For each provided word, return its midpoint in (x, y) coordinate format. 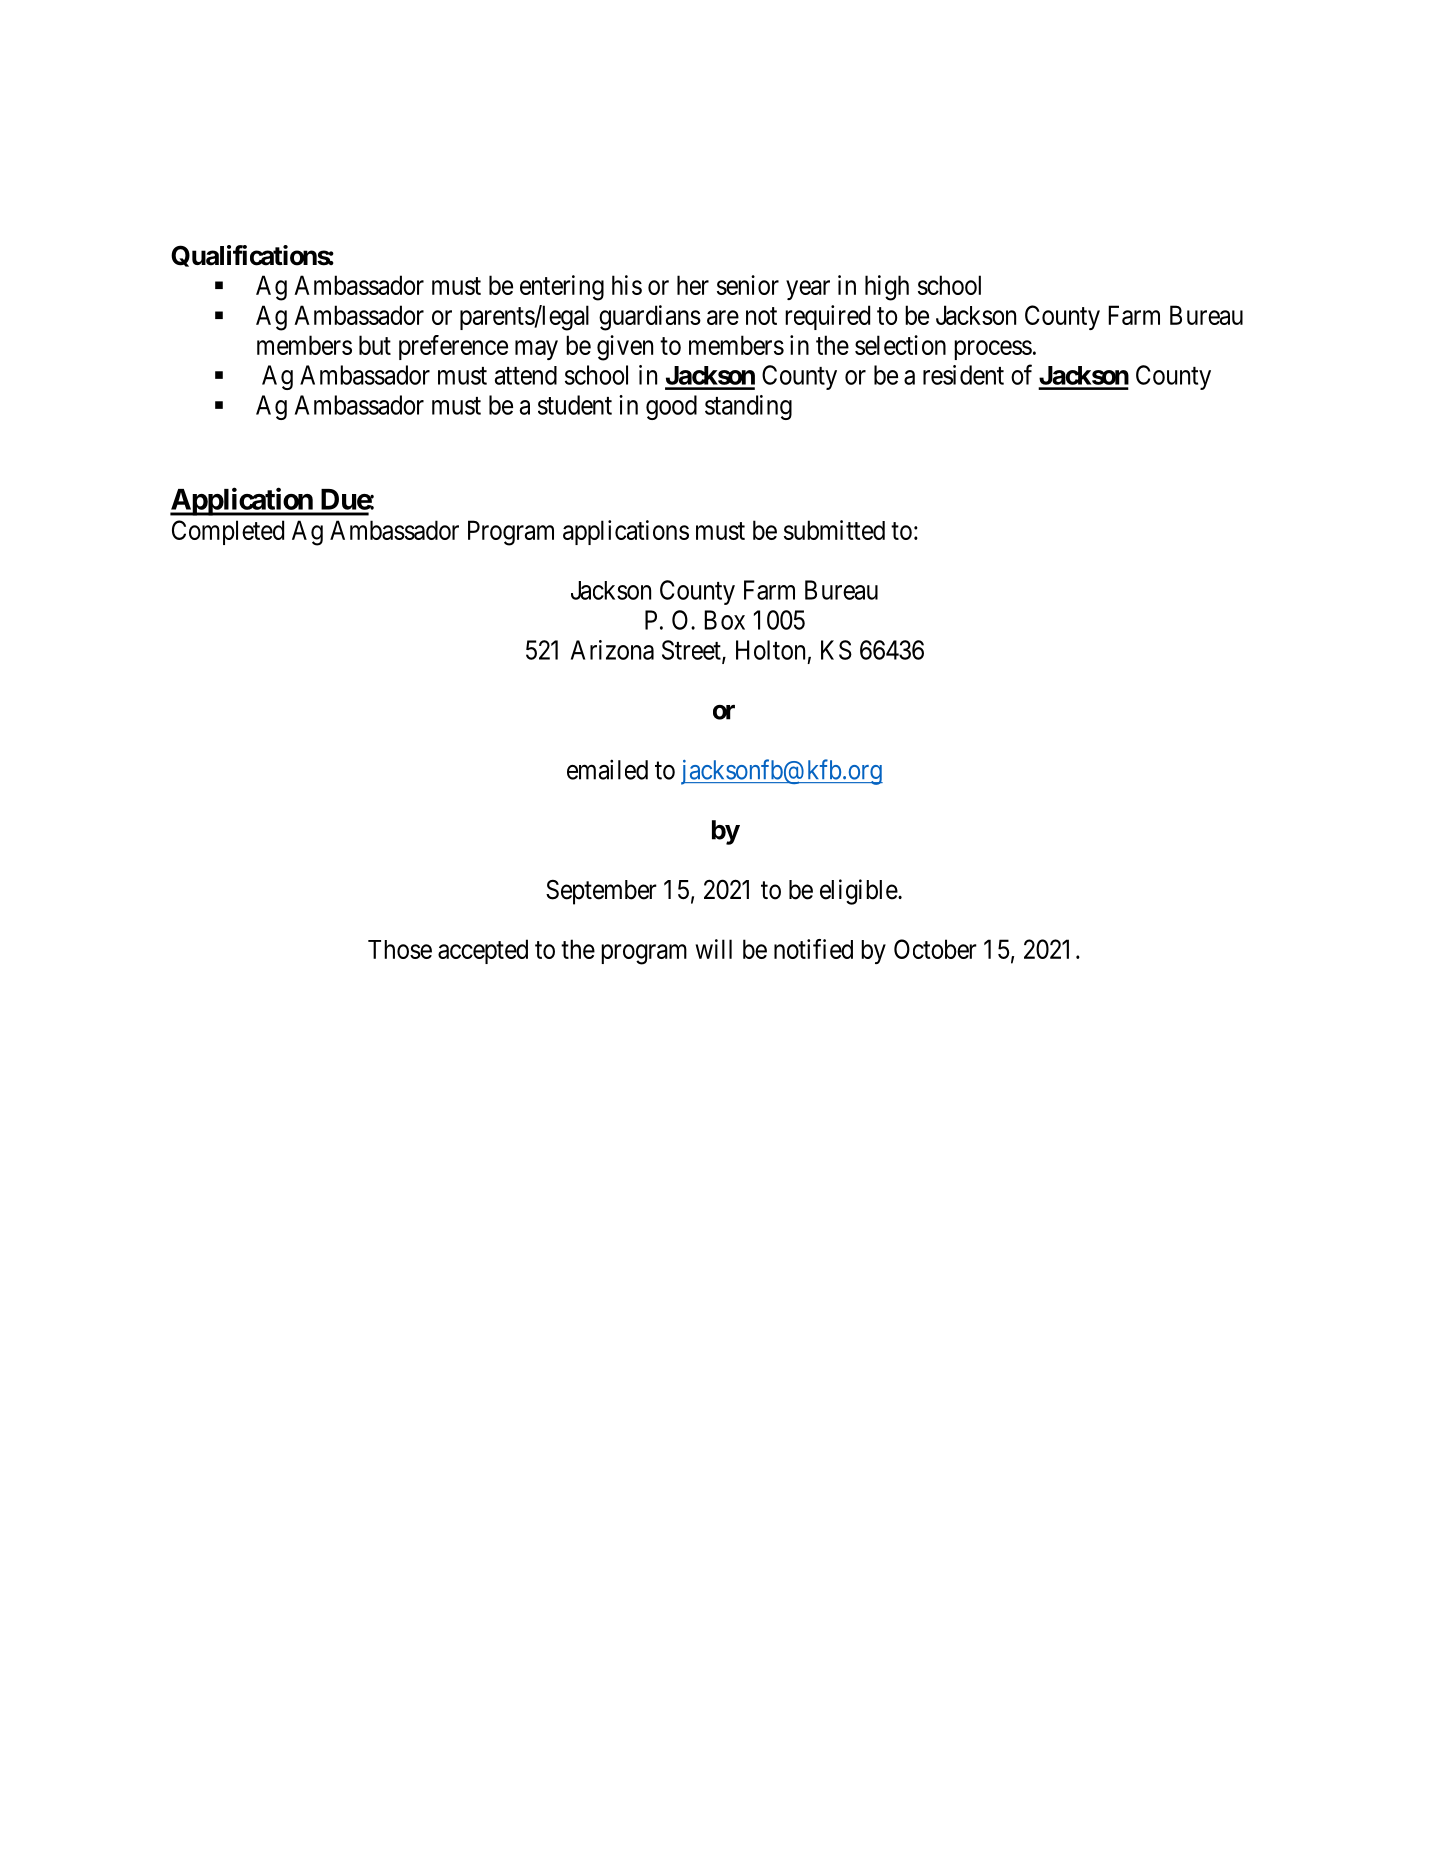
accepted (483, 951)
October (935, 949)
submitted (834, 530)
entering (562, 288)
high (887, 288)
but (375, 345)
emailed (607, 769)
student (575, 405)
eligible (859, 892)
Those (400, 949)
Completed (228, 532)
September (601, 892)
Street (692, 651)
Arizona (612, 650)
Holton (770, 650)
